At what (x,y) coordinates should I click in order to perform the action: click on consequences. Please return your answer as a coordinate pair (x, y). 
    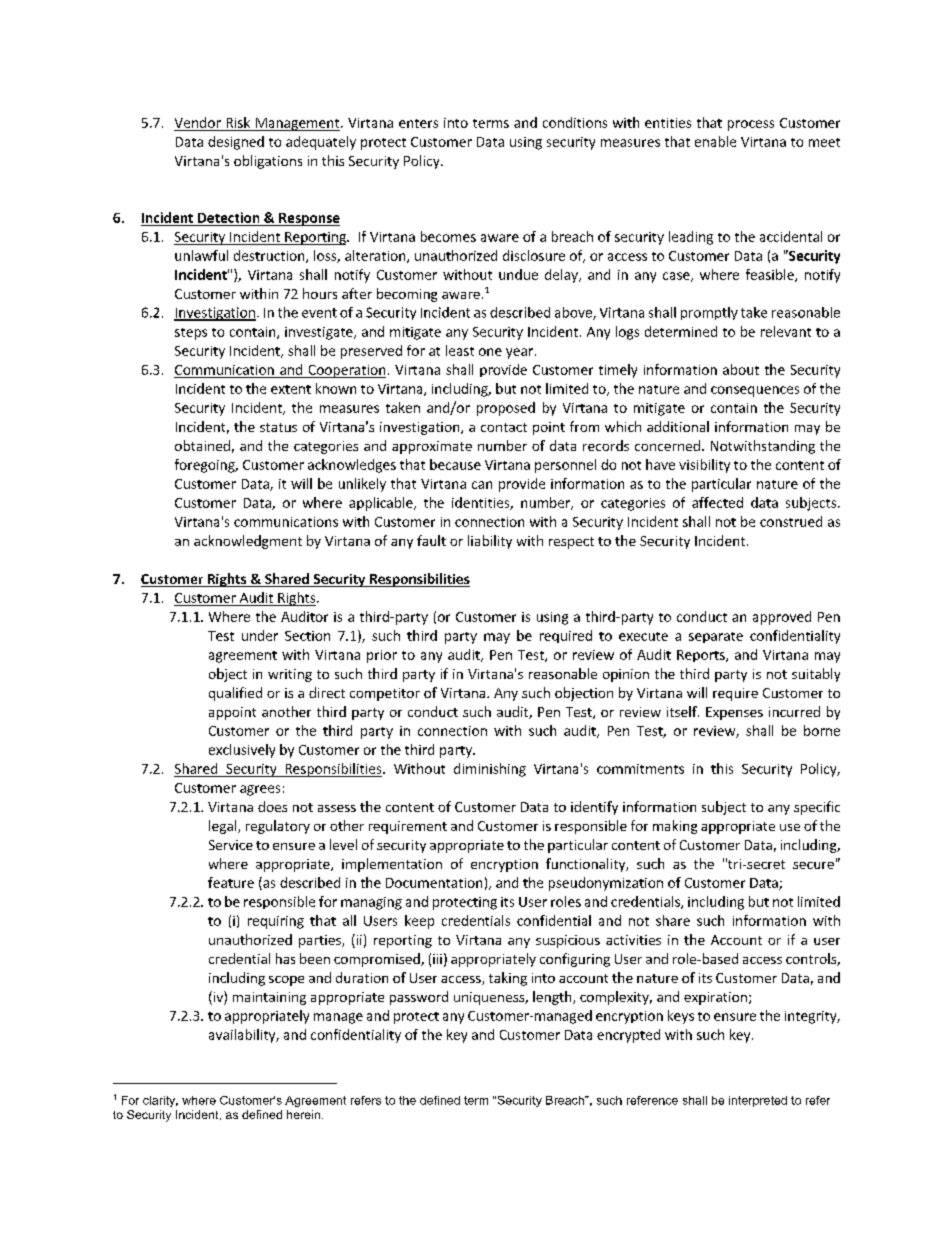
    Looking at the image, I should click on (755, 391).
